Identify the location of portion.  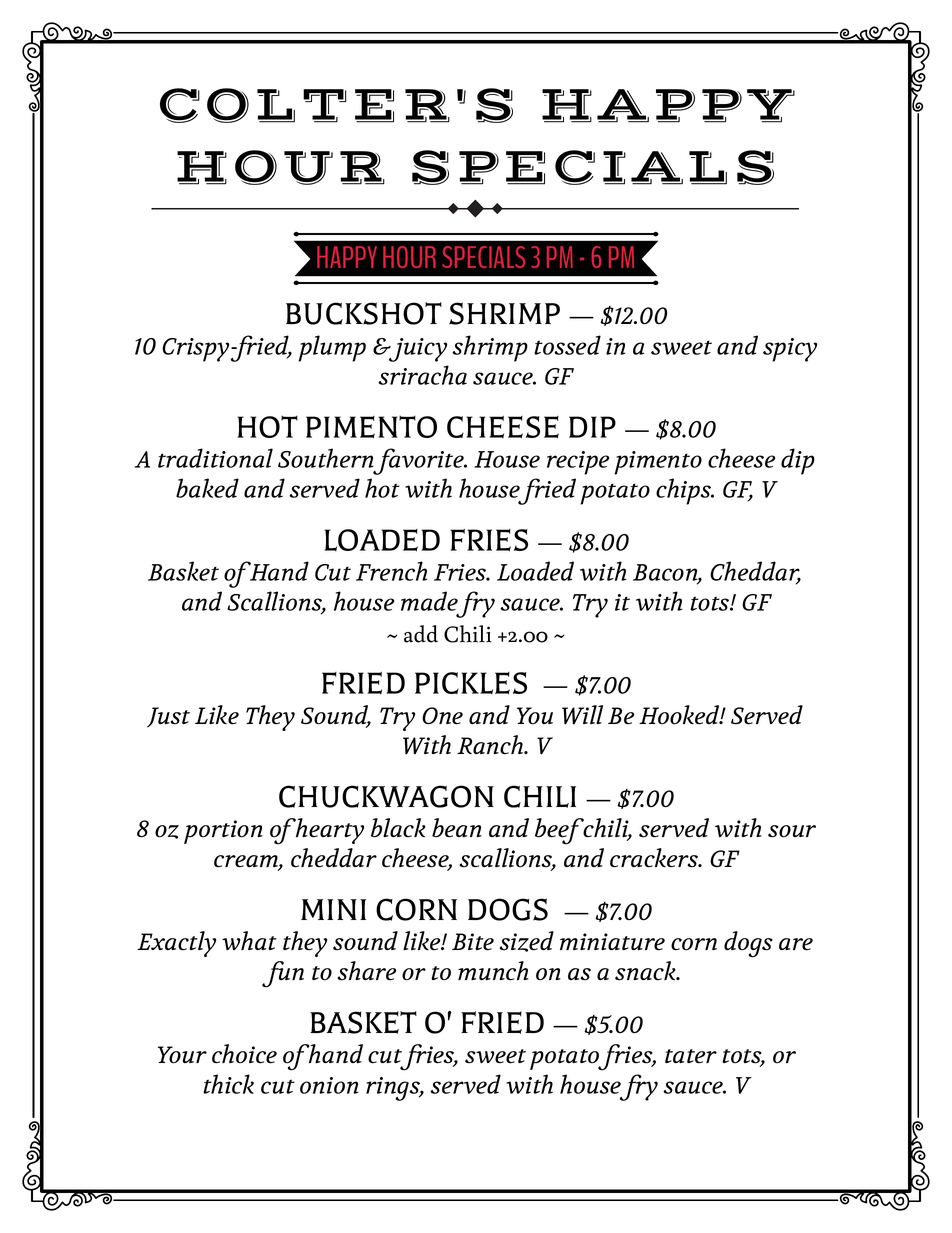
(223, 832).
